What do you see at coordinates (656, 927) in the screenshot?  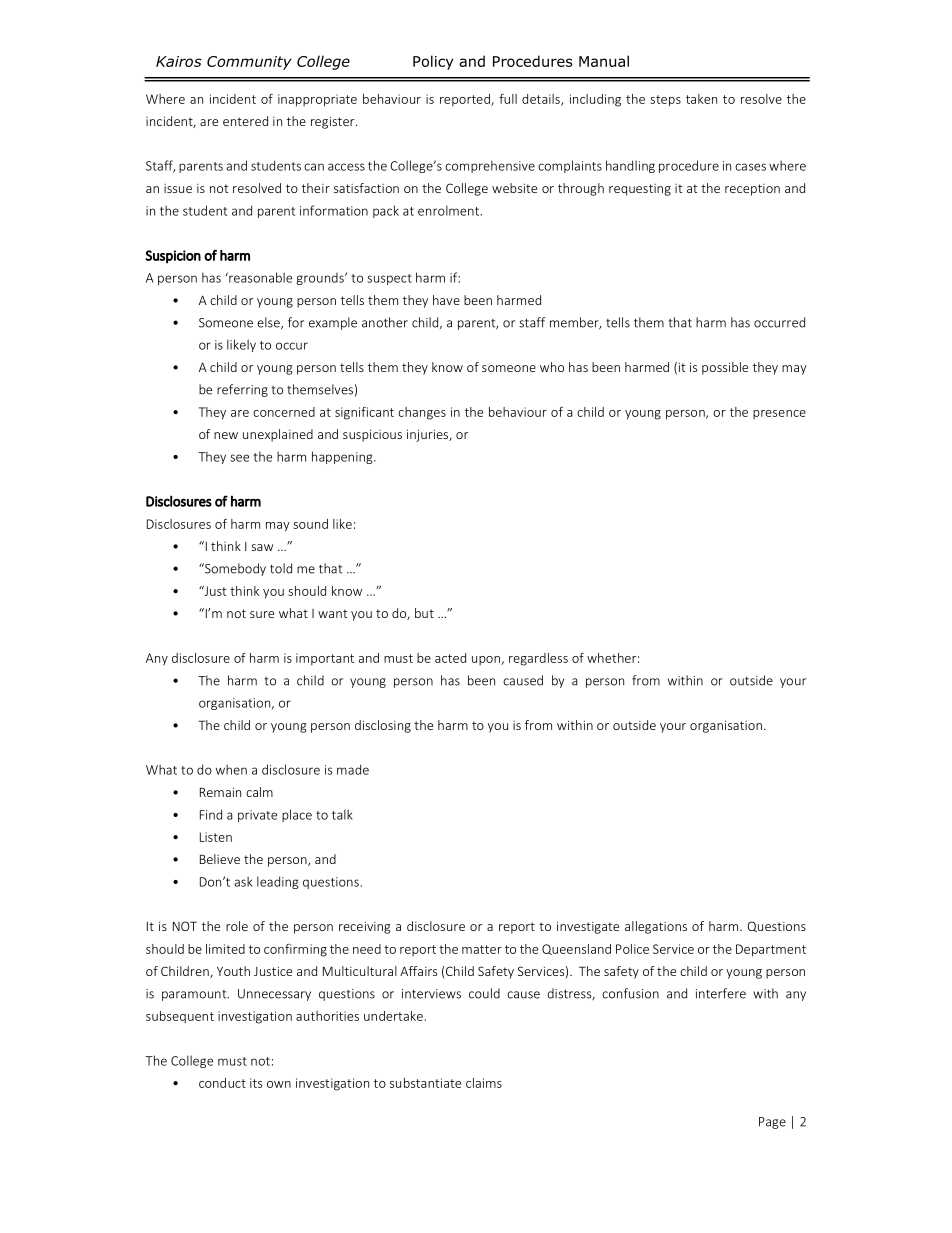 I see `allegations` at bounding box center [656, 927].
